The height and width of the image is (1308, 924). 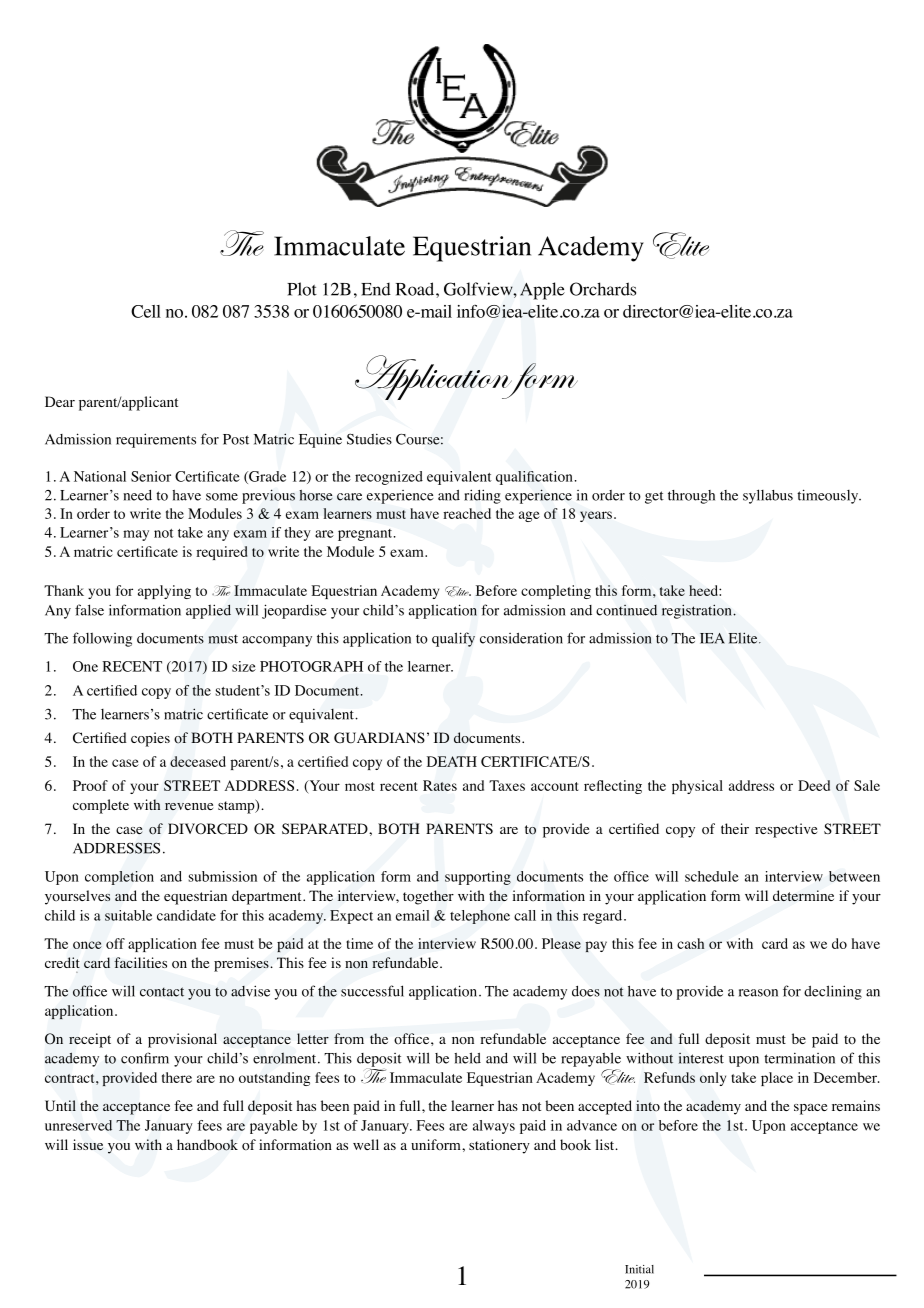 I want to click on issue, so click(x=88, y=1144).
